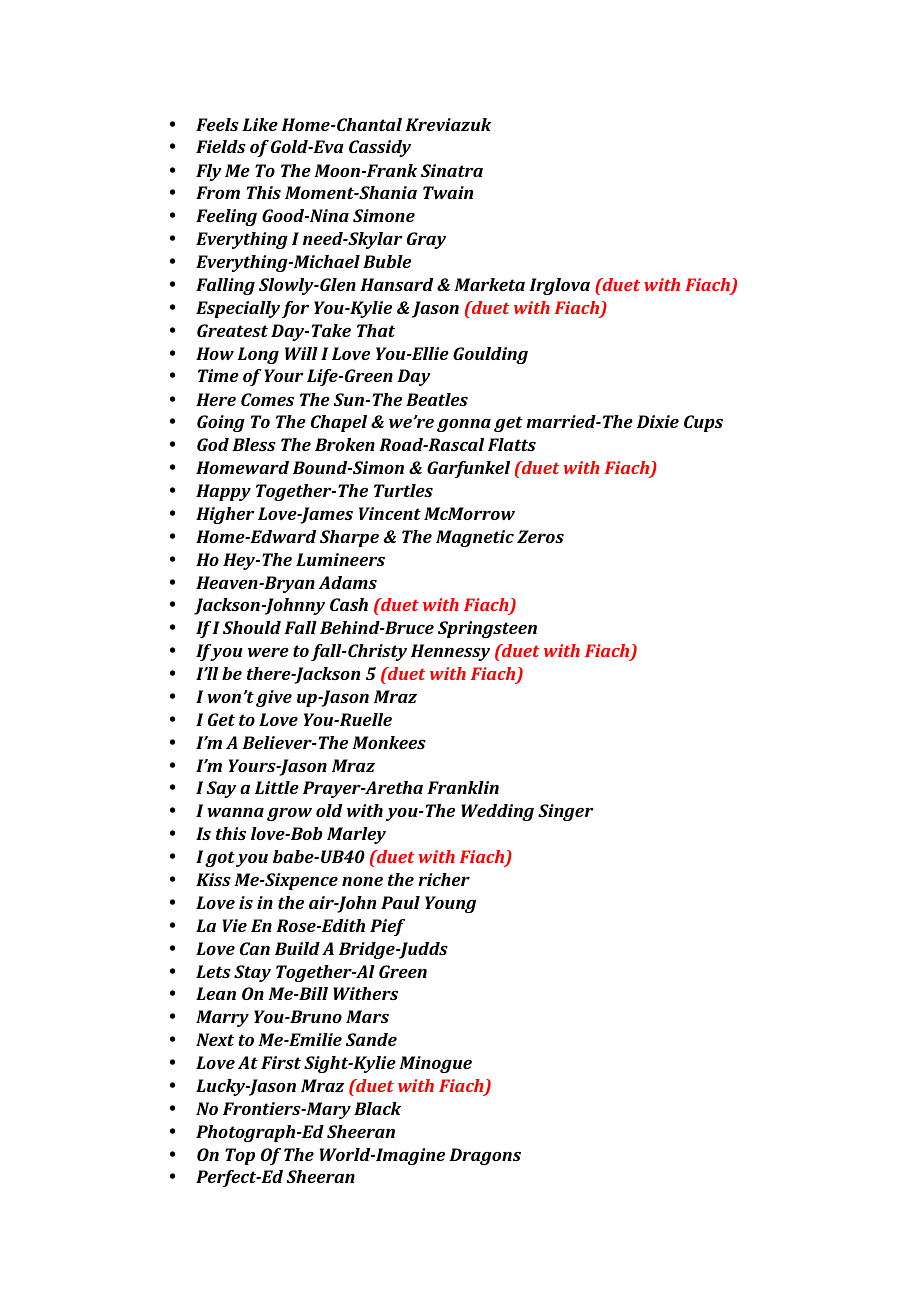  What do you see at coordinates (444, 879) in the image?
I see `richer` at bounding box center [444, 879].
